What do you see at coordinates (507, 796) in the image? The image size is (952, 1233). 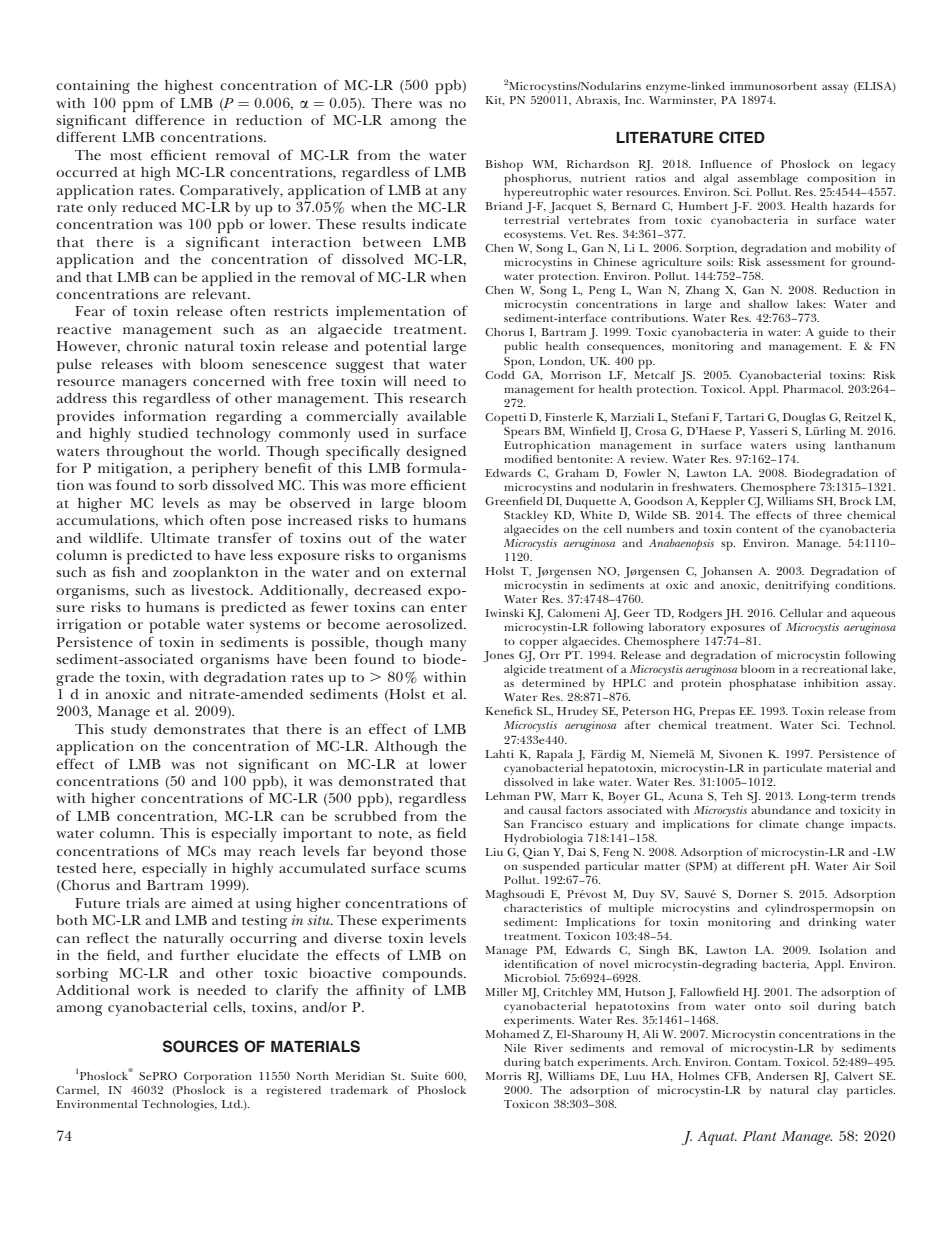 I see `Lehman` at bounding box center [507, 796].
